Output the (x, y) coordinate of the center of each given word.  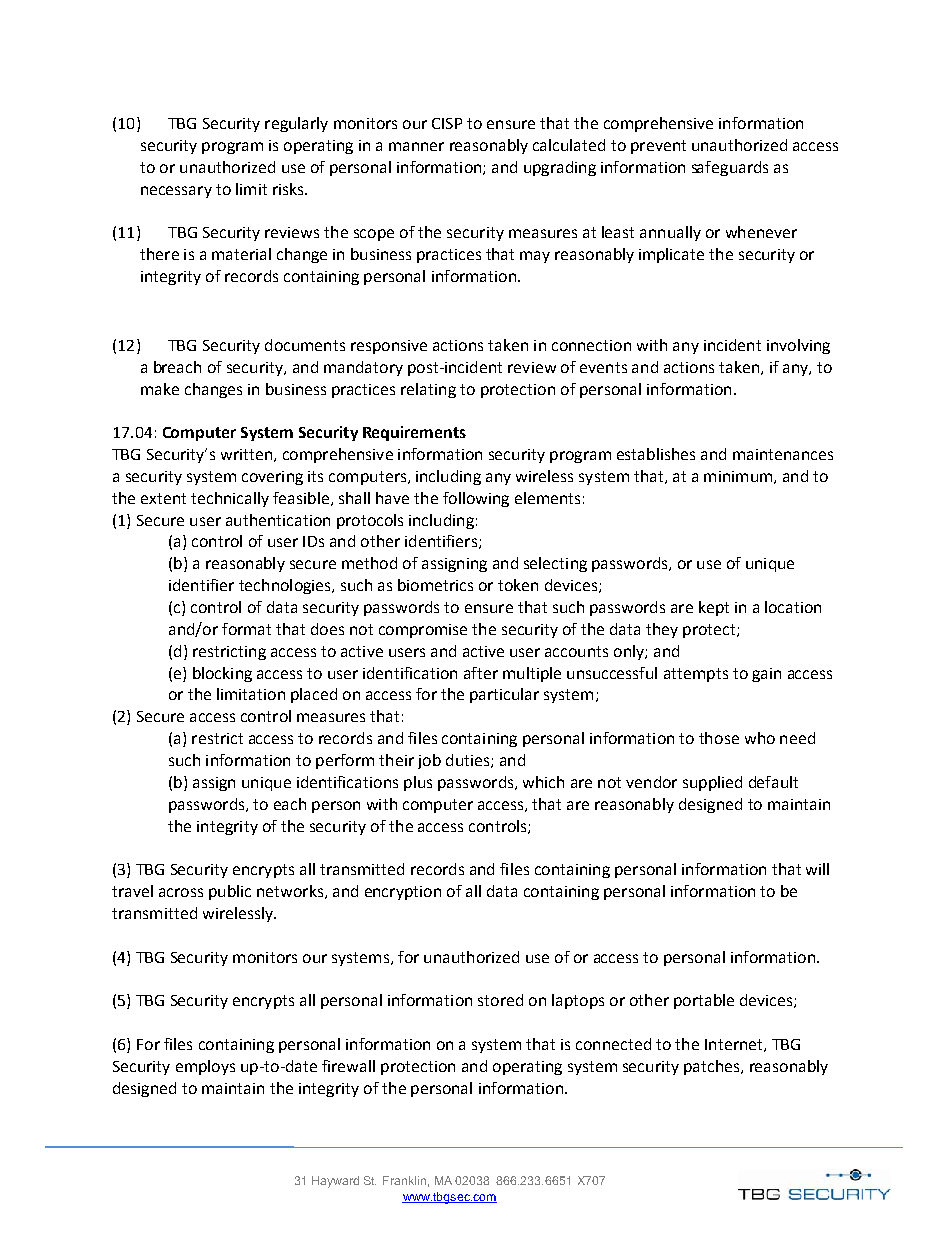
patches (713, 1067)
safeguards (730, 168)
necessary (176, 192)
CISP (447, 123)
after (481, 673)
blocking (222, 674)
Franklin (404, 1180)
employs (205, 1067)
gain (766, 675)
